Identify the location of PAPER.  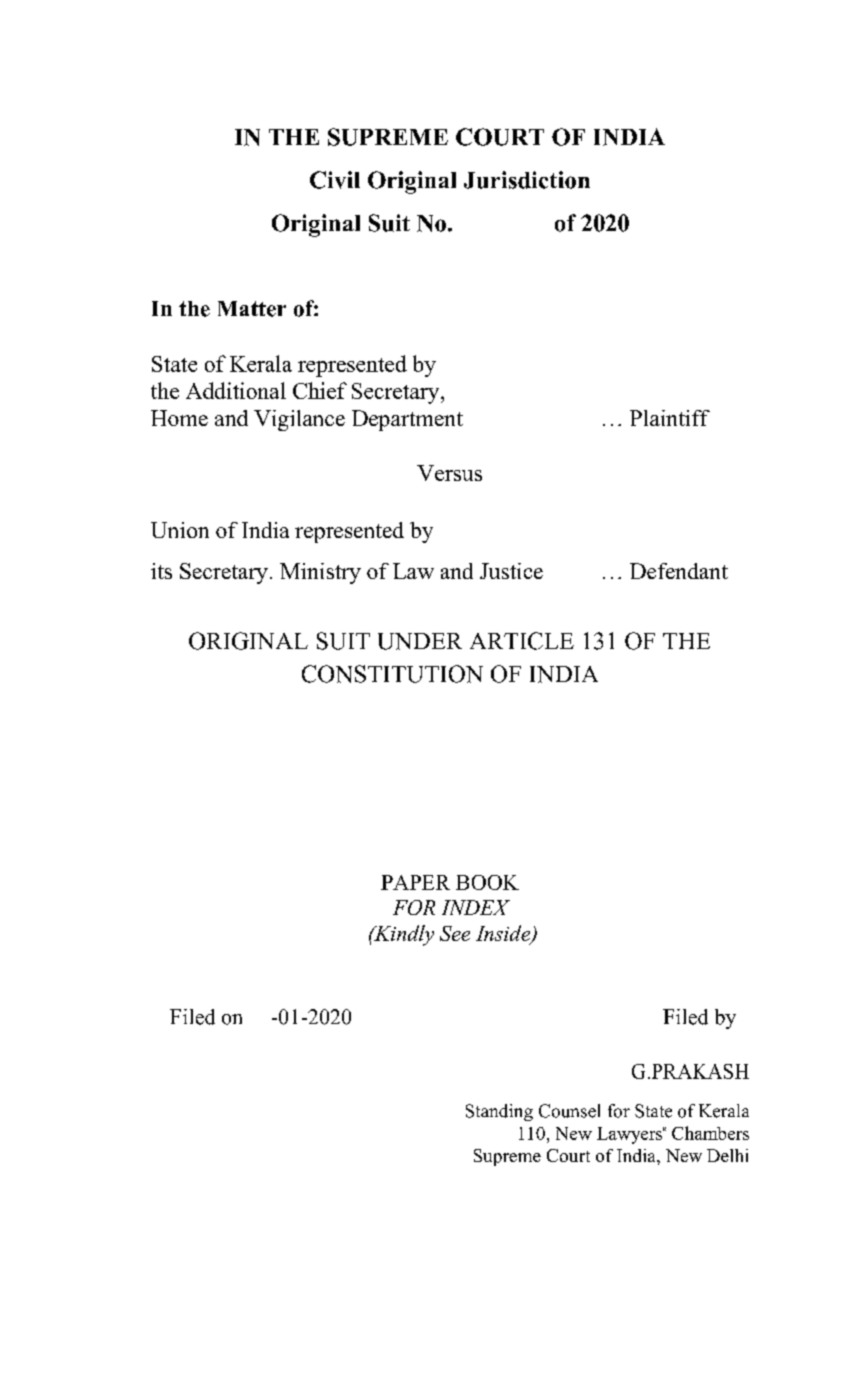
(415, 882).
